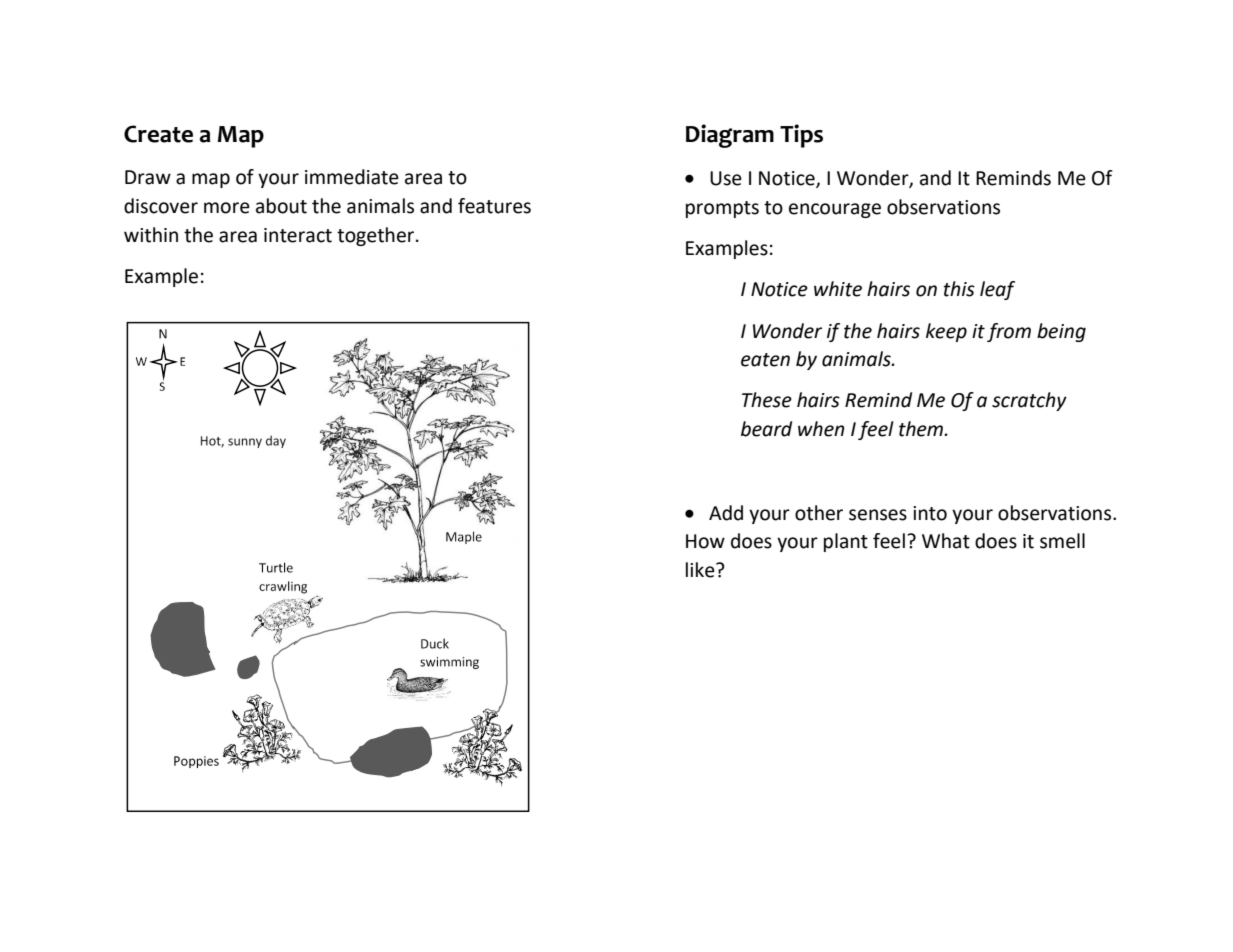 This document has height=952, width=1233. I want to click on this, so click(959, 289).
